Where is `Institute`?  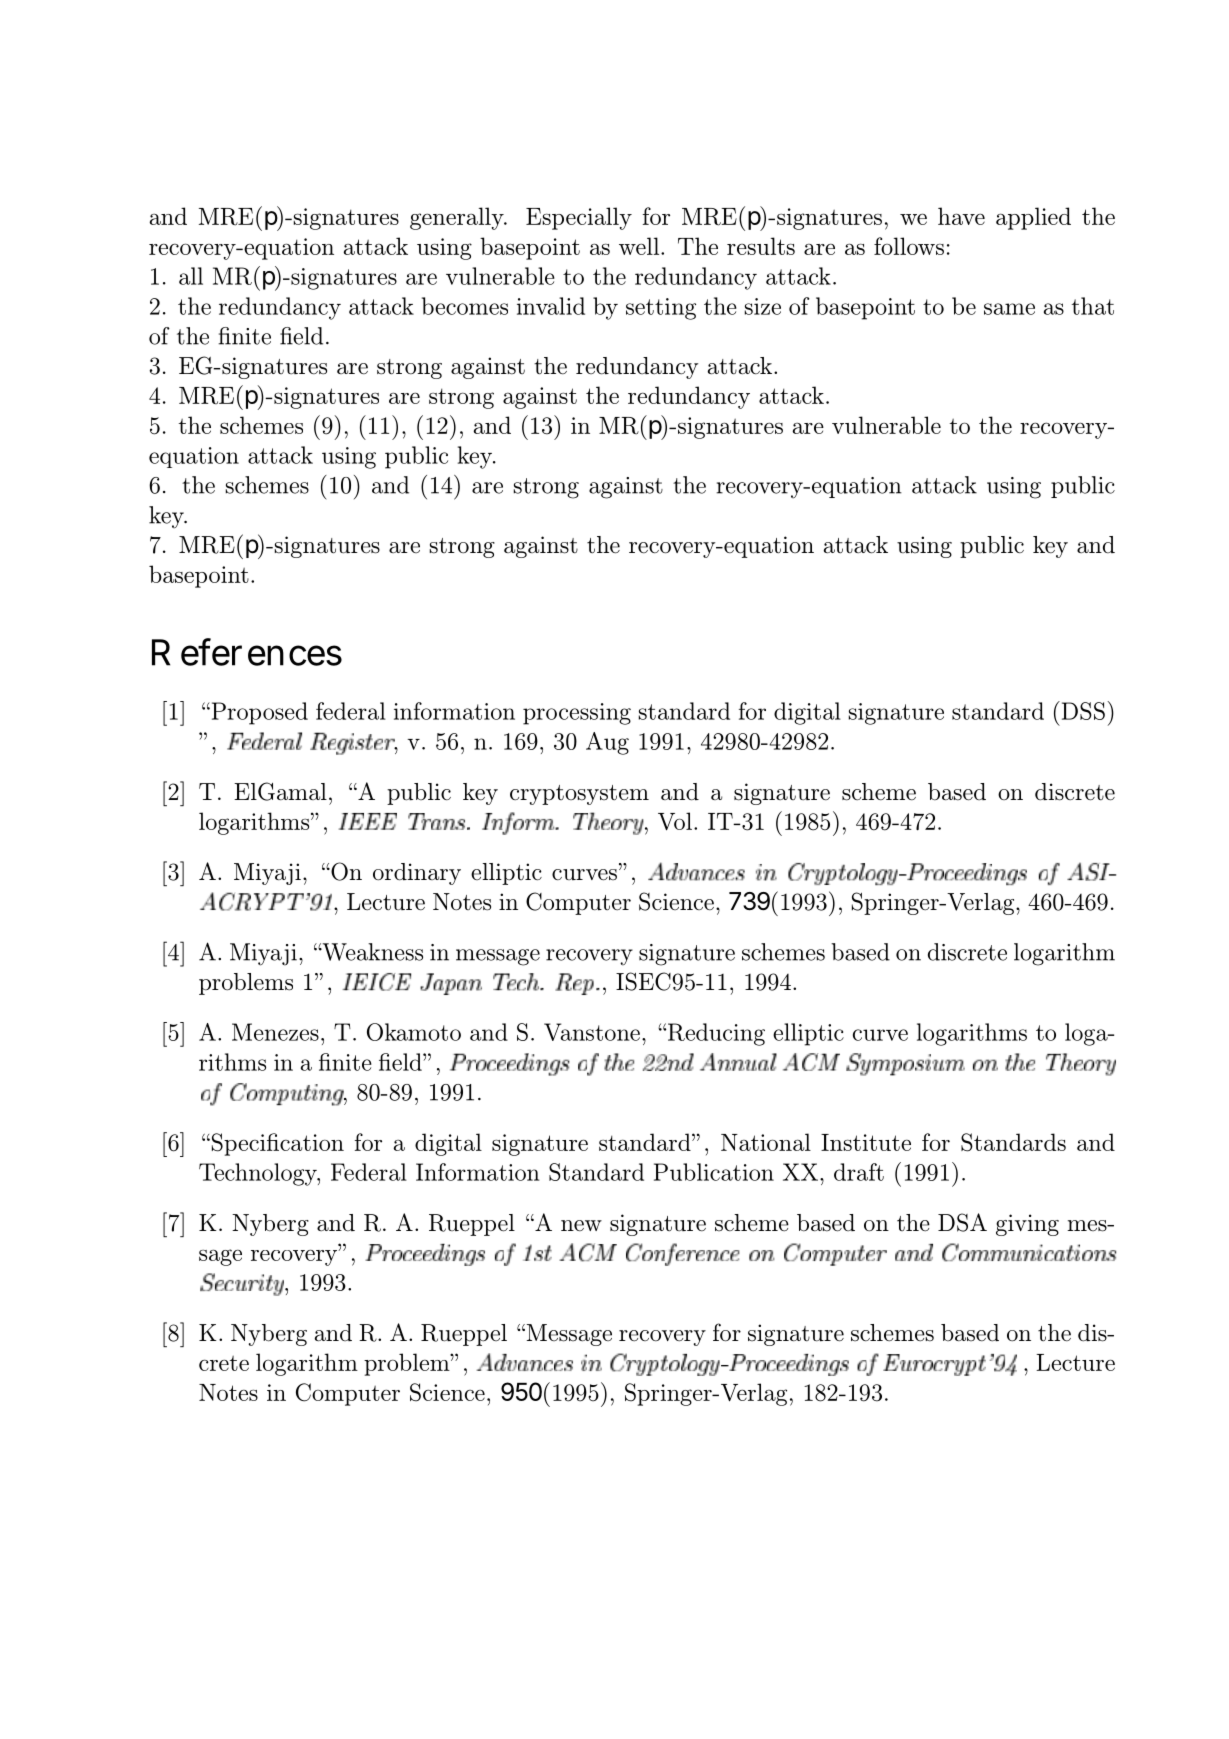 Institute is located at coordinates (866, 1142).
